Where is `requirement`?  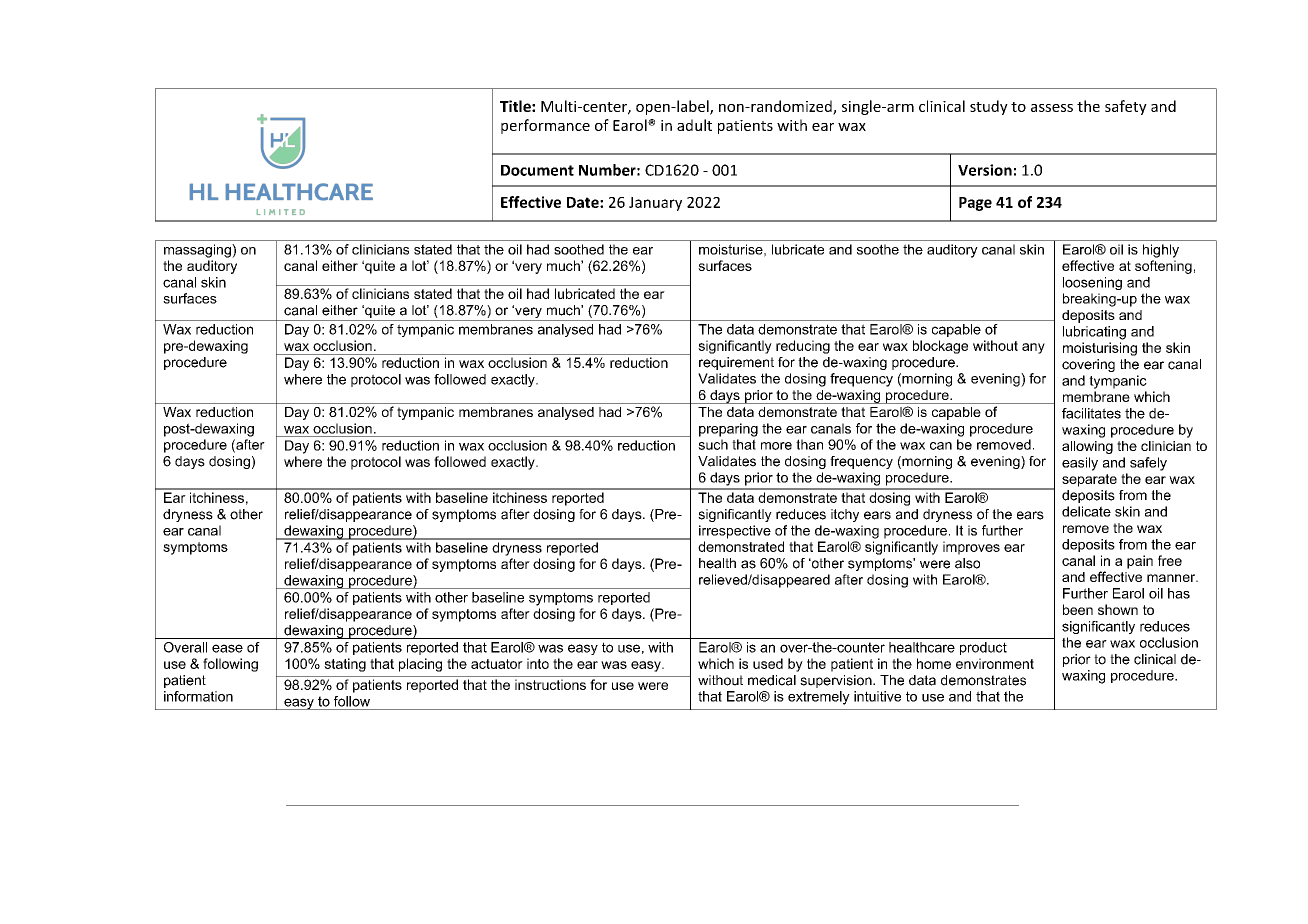
requirement is located at coordinates (736, 363).
